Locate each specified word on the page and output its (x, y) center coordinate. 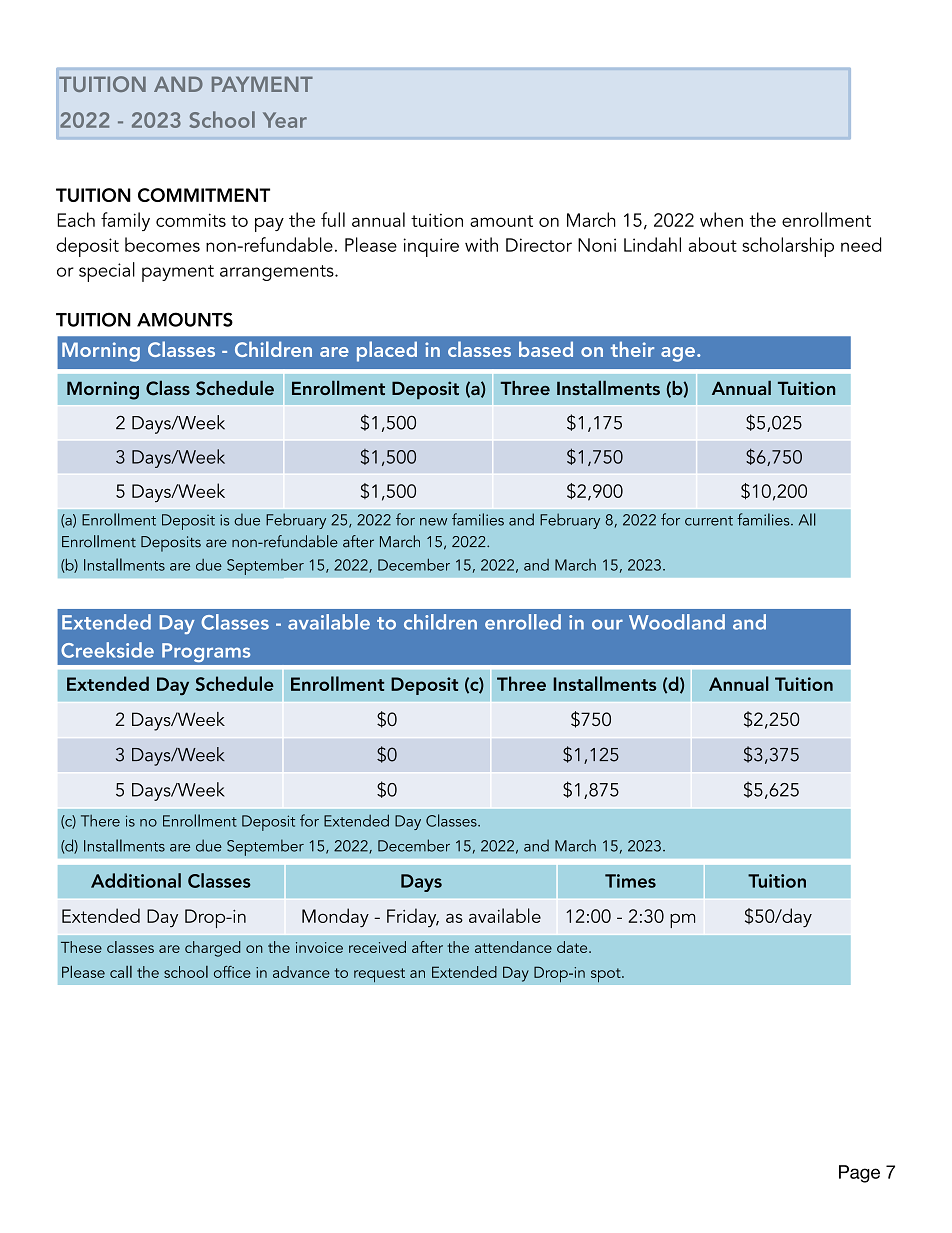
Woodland (677, 622)
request (379, 975)
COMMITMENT (204, 195)
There (100, 821)
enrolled (523, 622)
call (121, 972)
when (721, 219)
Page (859, 1174)
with (481, 244)
